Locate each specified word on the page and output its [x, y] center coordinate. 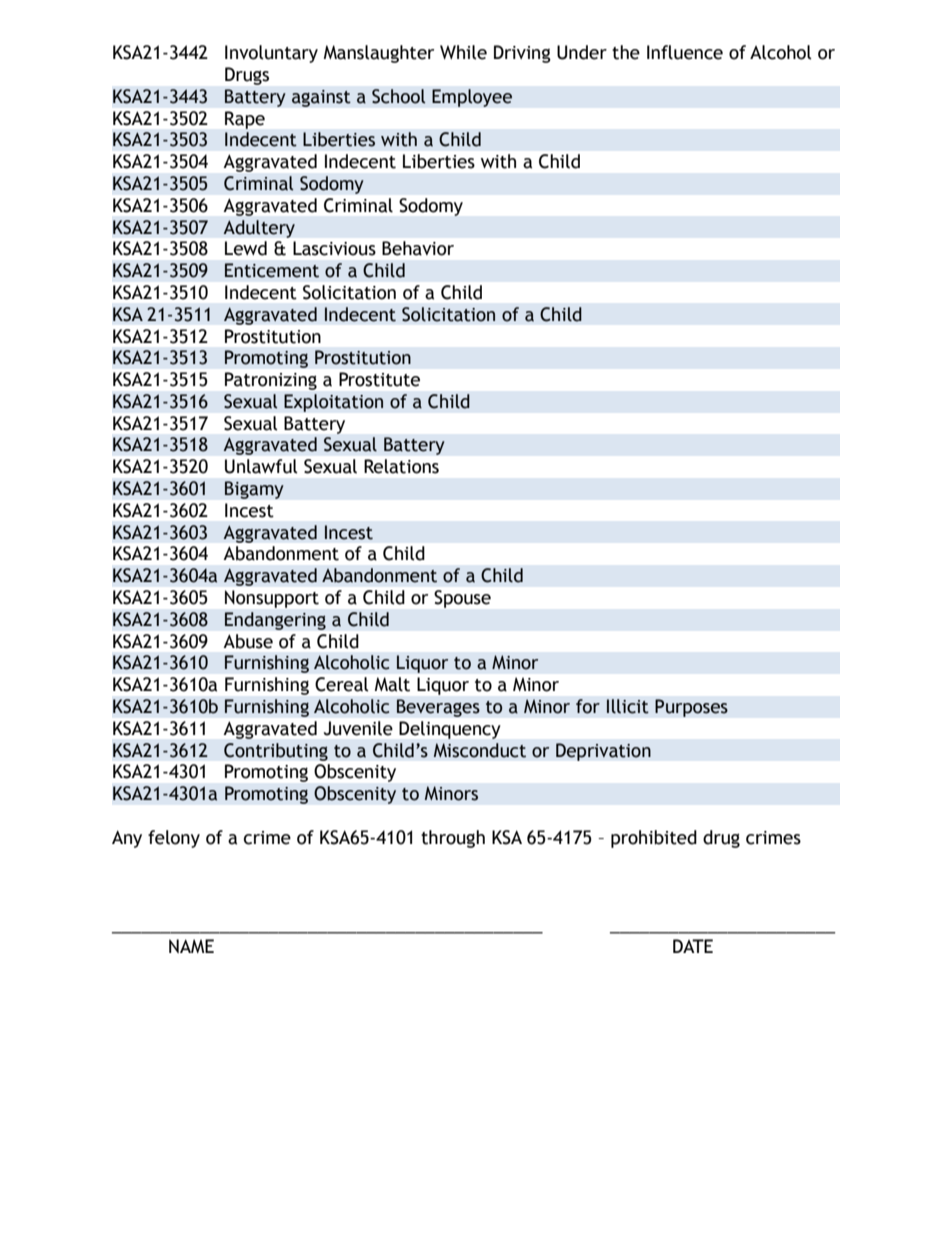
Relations [401, 466]
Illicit [628, 706]
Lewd [246, 248]
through [453, 839]
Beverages [438, 708]
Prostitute [379, 379]
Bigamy [254, 490]
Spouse [462, 599]
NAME [191, 946]
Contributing [276, 752]
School [398, 96]
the [626, 52]
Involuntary [271, 54]
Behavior [418, 248]
